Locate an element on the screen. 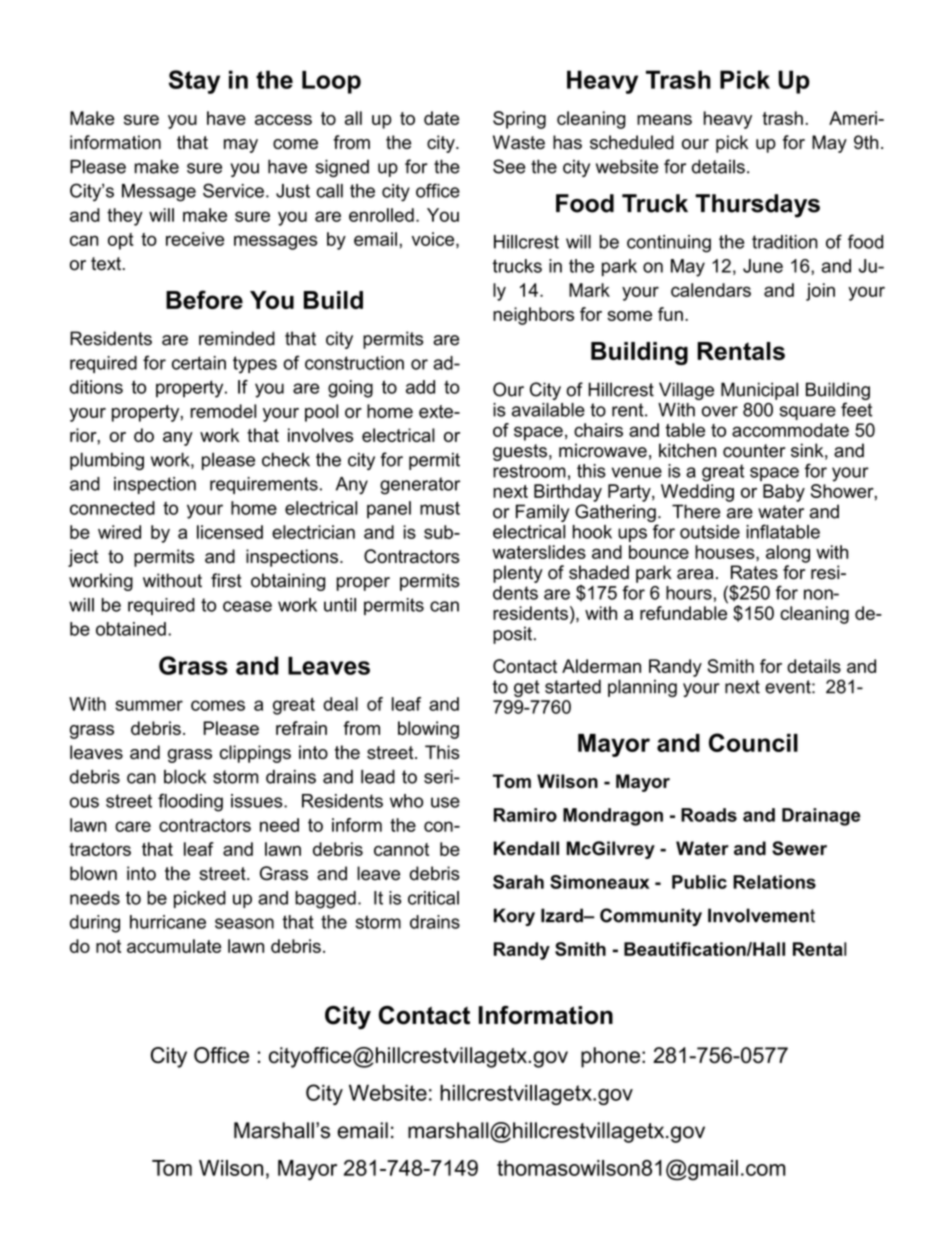 This screenshot has width=952, height=1233. blowing is located at coordinates (428, 730).
